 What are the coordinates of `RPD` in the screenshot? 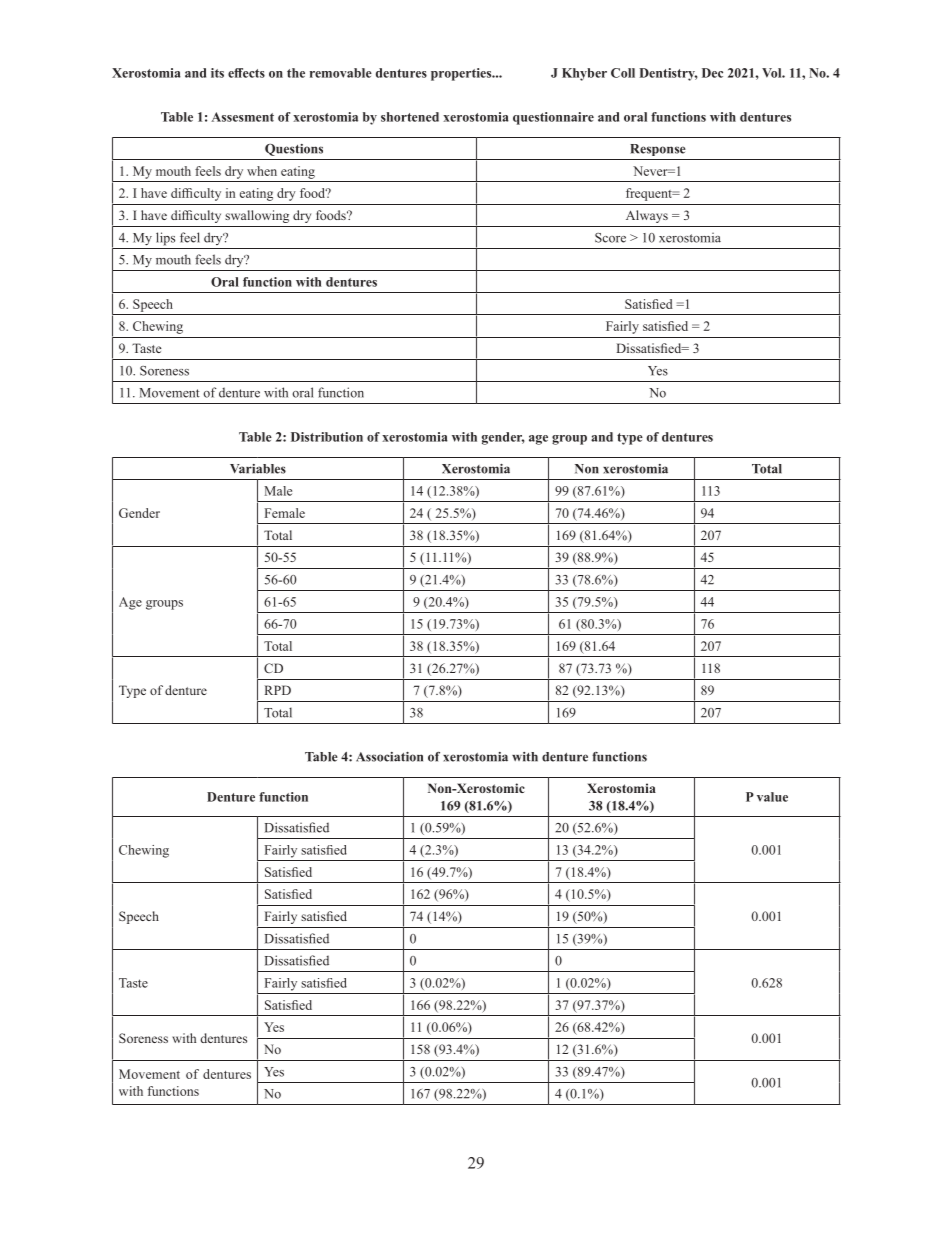 It's located at (278, 690).
